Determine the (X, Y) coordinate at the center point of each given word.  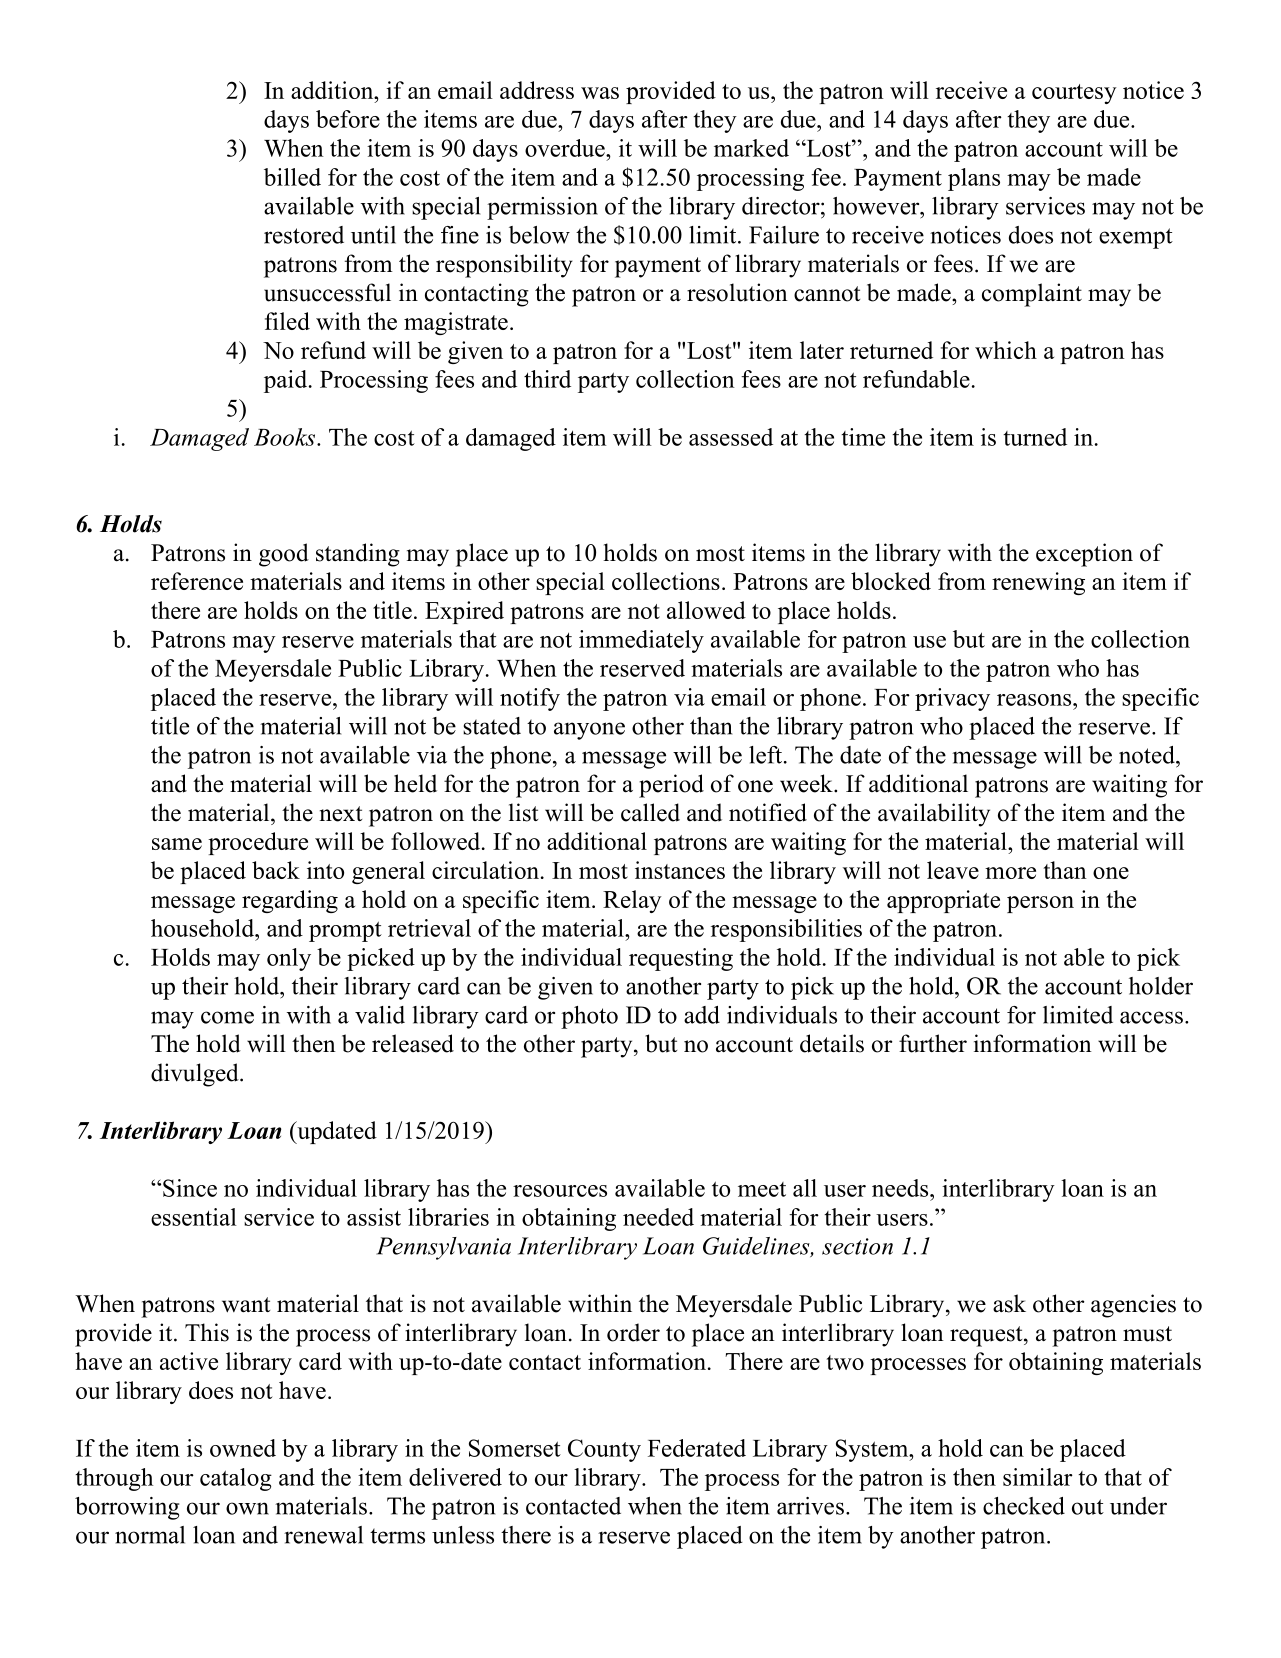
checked (1024, 1506)
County (604, 1450)
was (600, 93)
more (1010, 873)
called (650, 812)
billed (292, 177)
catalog (236, 1479)
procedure (258, 843)
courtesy (1074, 94)
